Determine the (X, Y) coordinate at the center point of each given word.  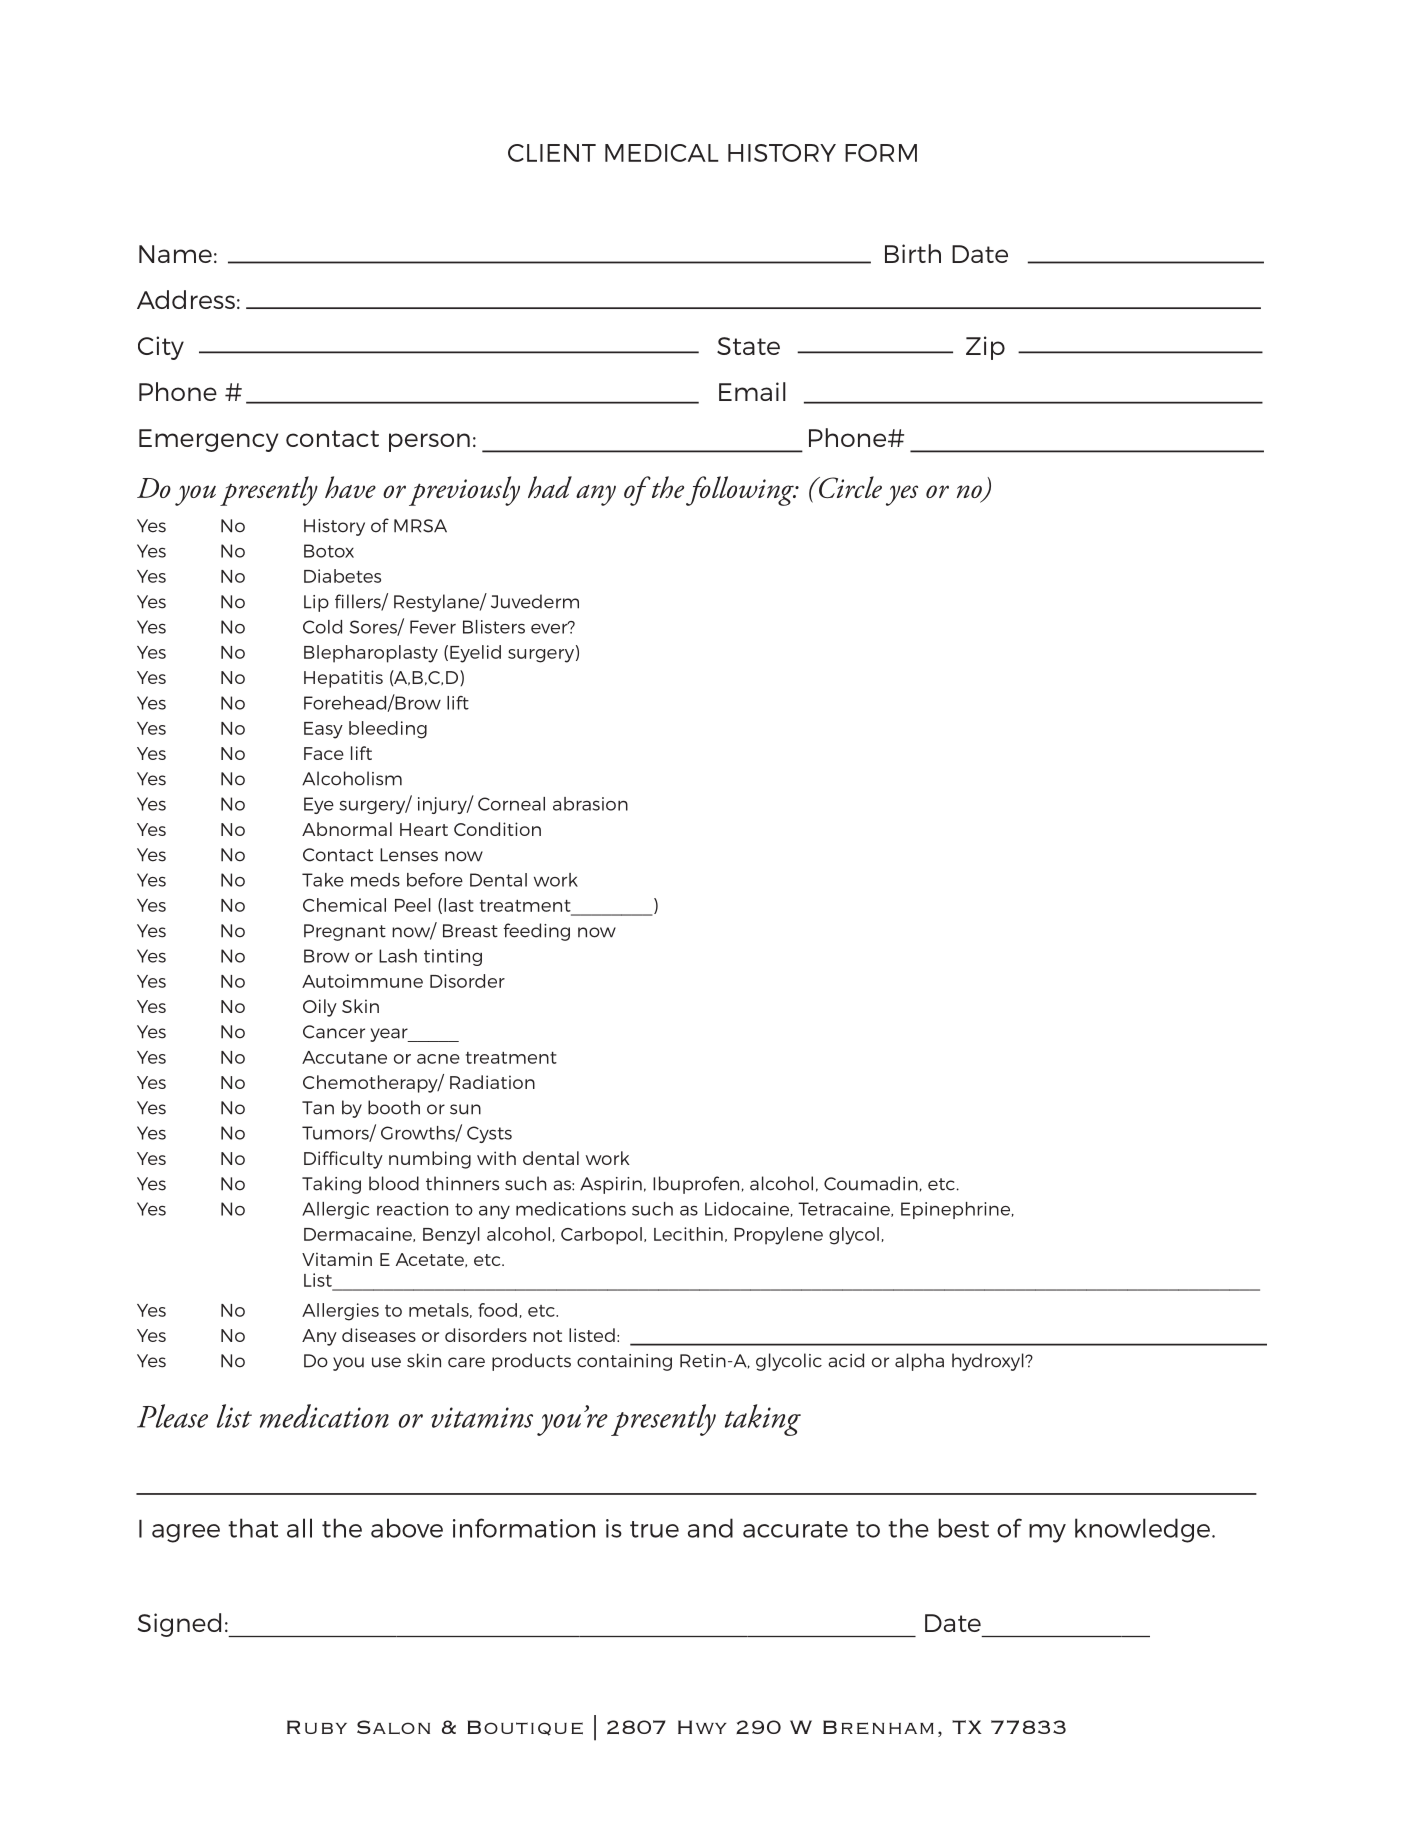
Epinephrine (957, 1210)
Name (175, 254)
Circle (849, 487)
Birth (913, 253)
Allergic (335, 1210)
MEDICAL (662, 153)
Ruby (317, 1727)
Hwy (702, 1727)
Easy (323, 730)
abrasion (590, 804)
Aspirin (611, 1185)
